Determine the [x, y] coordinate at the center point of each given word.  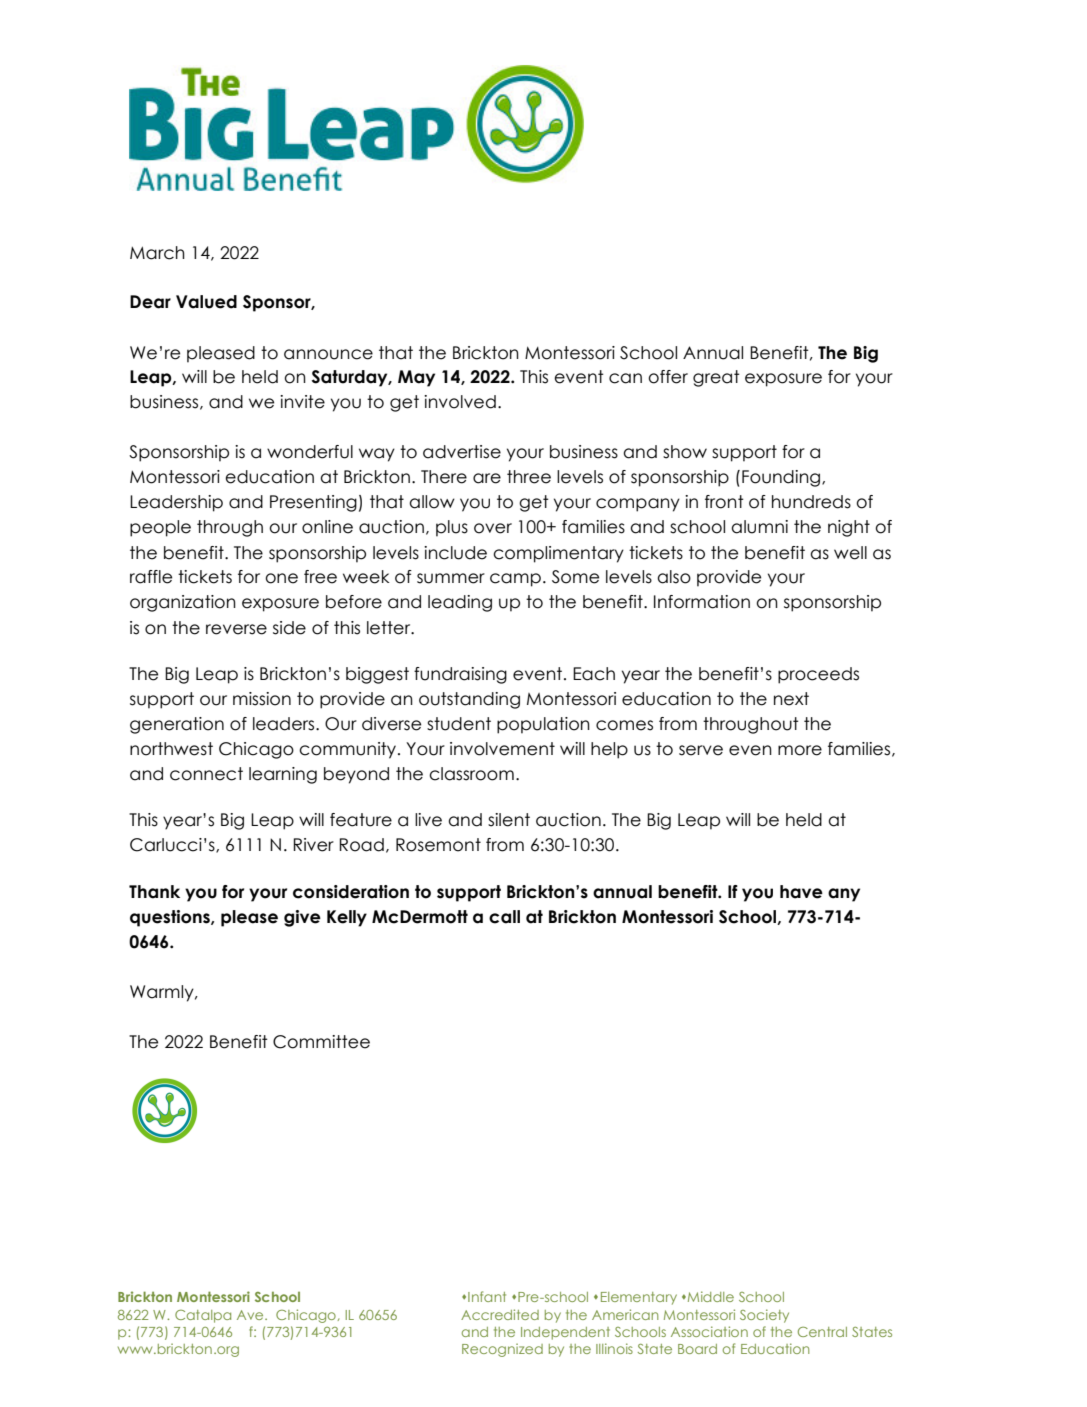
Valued [206, 302]
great [716, 378]
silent [509, 820]
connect [206, 774]
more [800, 750]
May [416, 378]
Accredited [500, 1314]
